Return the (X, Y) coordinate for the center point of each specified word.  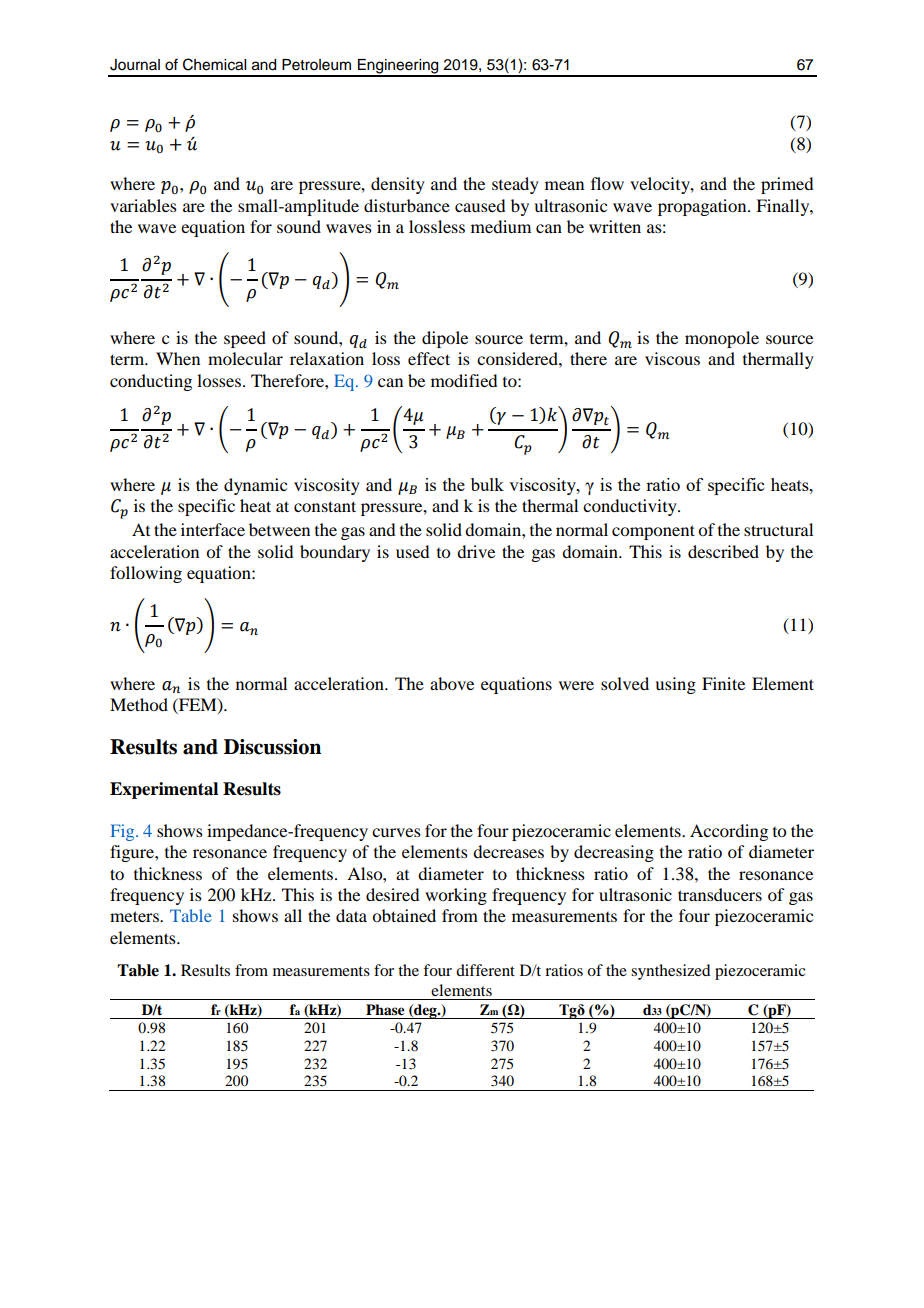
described (723, 551)
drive (476, 551)
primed (787, 185)
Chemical (214, 64)
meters (135, 916)
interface (213, 529)
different (485, 970)
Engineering (398, 67)
